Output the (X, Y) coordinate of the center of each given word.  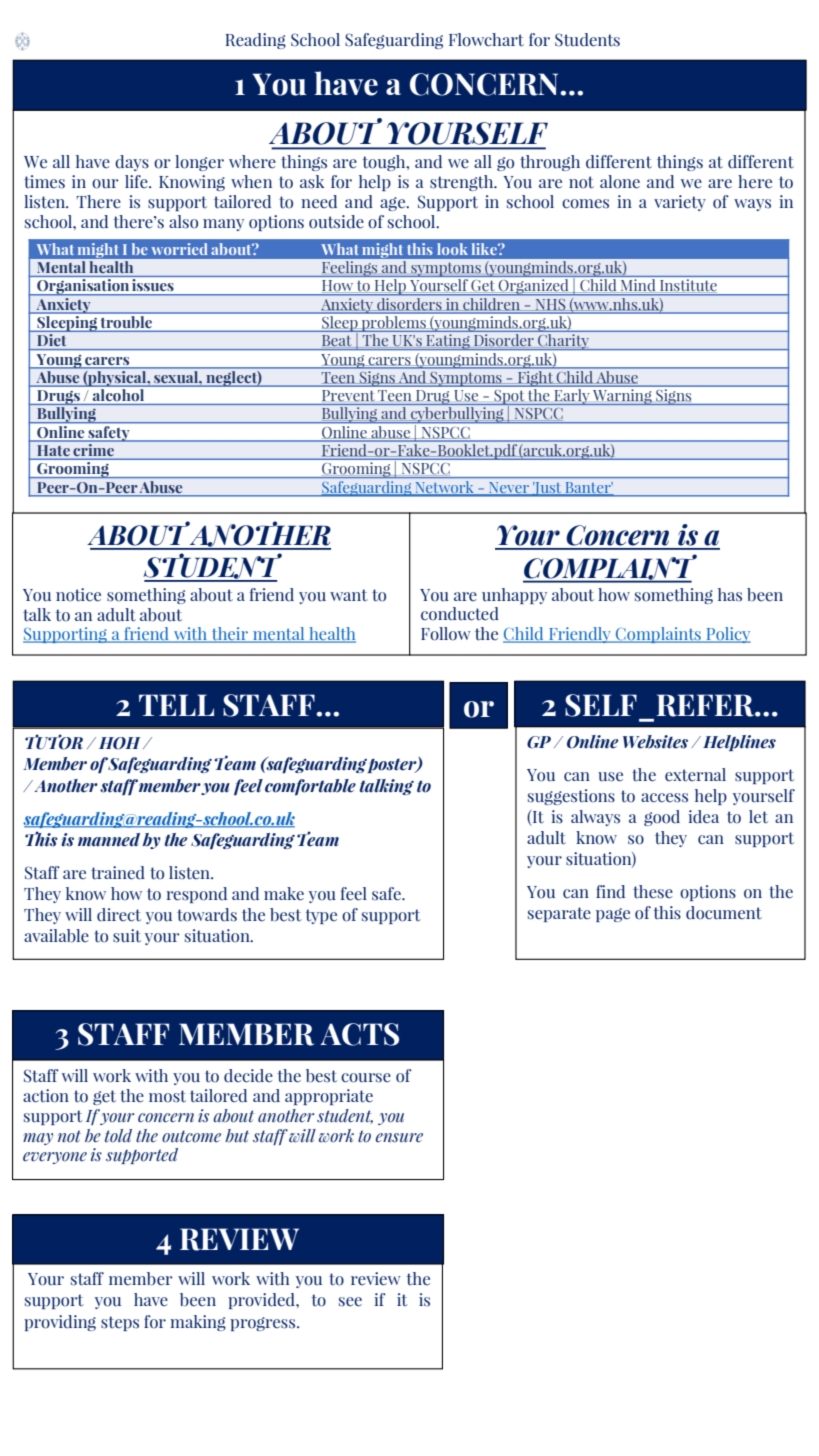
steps (120, 1323)
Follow (446, 634)
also (183, 222)
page (613, 915)
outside (336, 222)
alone (620, 182)
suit (127, 936)
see (350, 1302)
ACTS (359, 1034)
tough (385, 163)
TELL (176, 705)
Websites (655, 742)
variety (680, 203)
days (132, 163)
